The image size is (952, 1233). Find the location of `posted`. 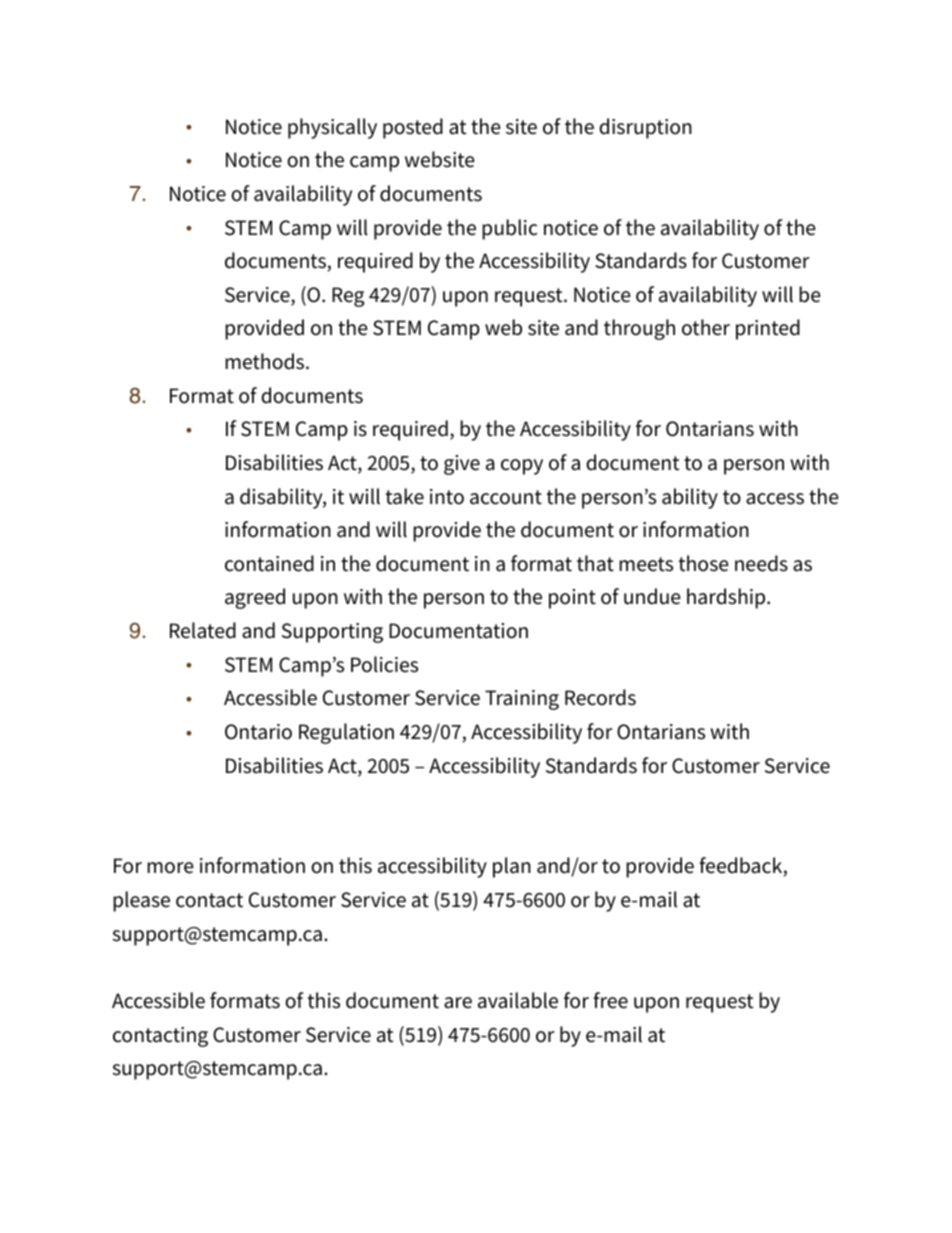

posted is located at coordinates (413, 128).
